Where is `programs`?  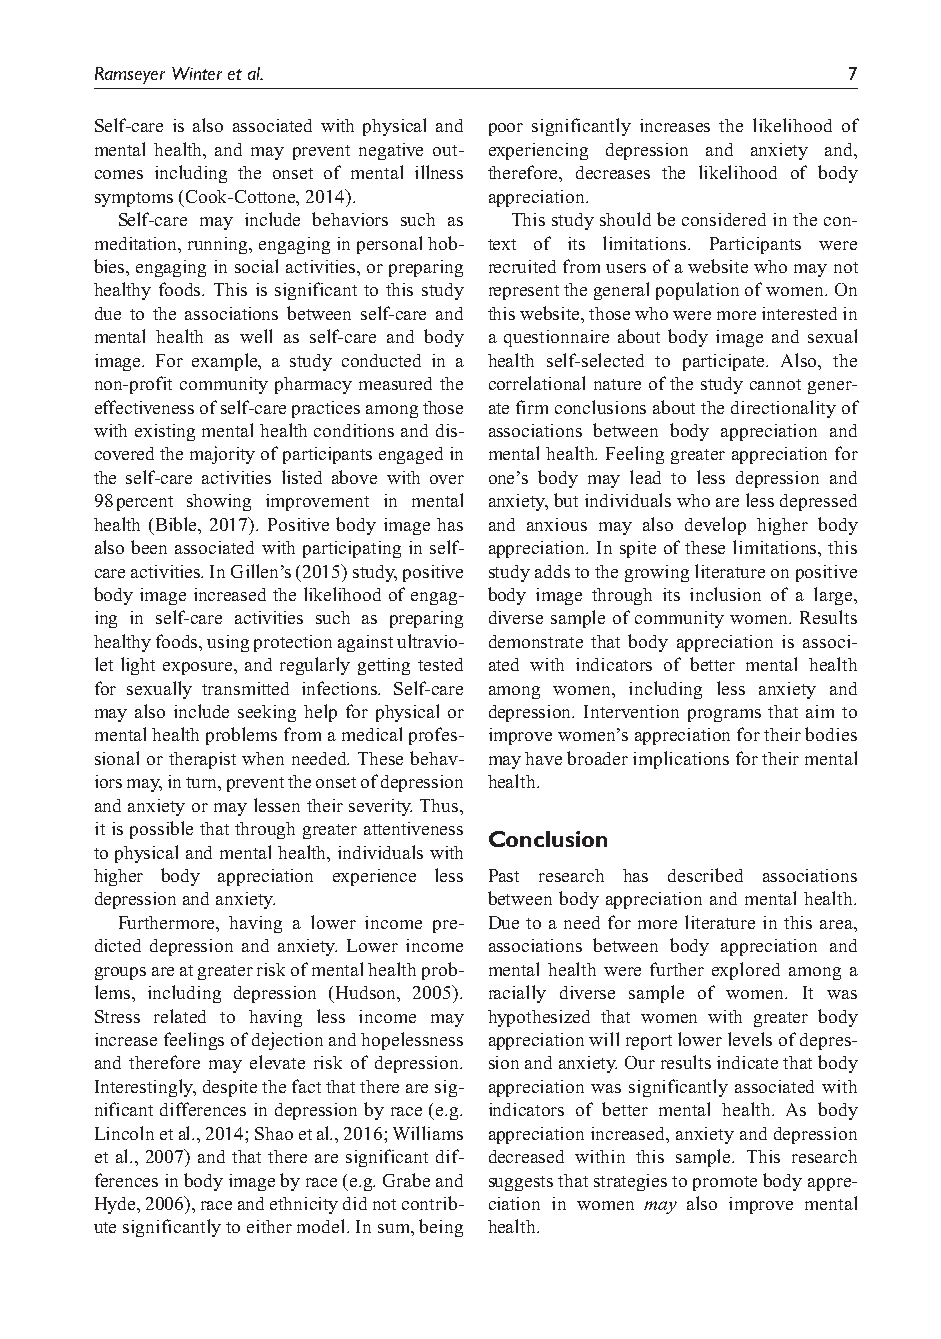
programs is located at coordinates (724, 715).
